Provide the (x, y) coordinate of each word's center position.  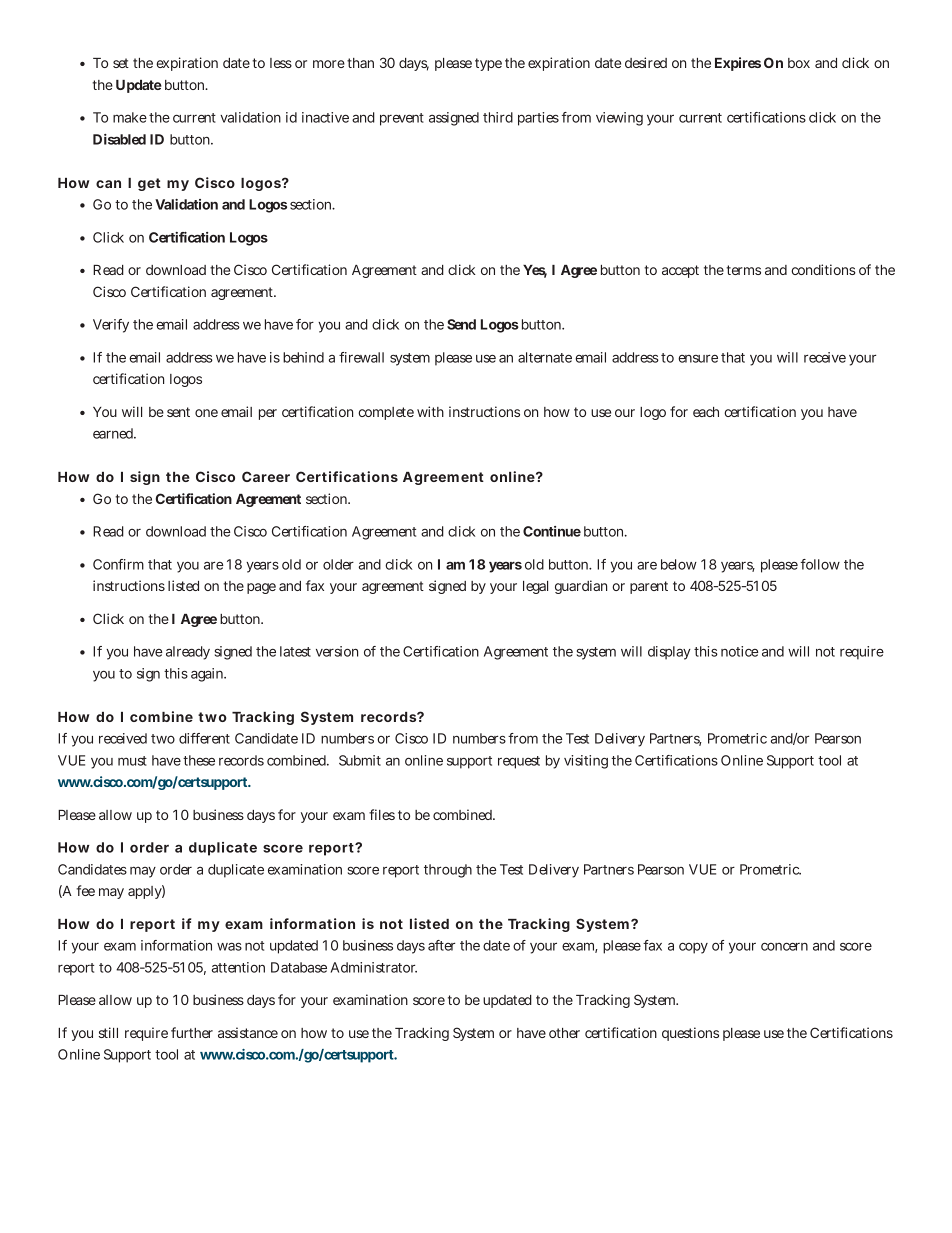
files (382, 814)
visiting (586, 762)
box (799, 63)
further (192, 1032)
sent (178, 412)
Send (461, 324)
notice (739, 651)
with (430, 411)
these (199, 760)
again (208, 675)
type (488, 64)
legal (535, 587)
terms (743, 270)
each (706, 412)
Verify (111, 326)
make (130, 117)
